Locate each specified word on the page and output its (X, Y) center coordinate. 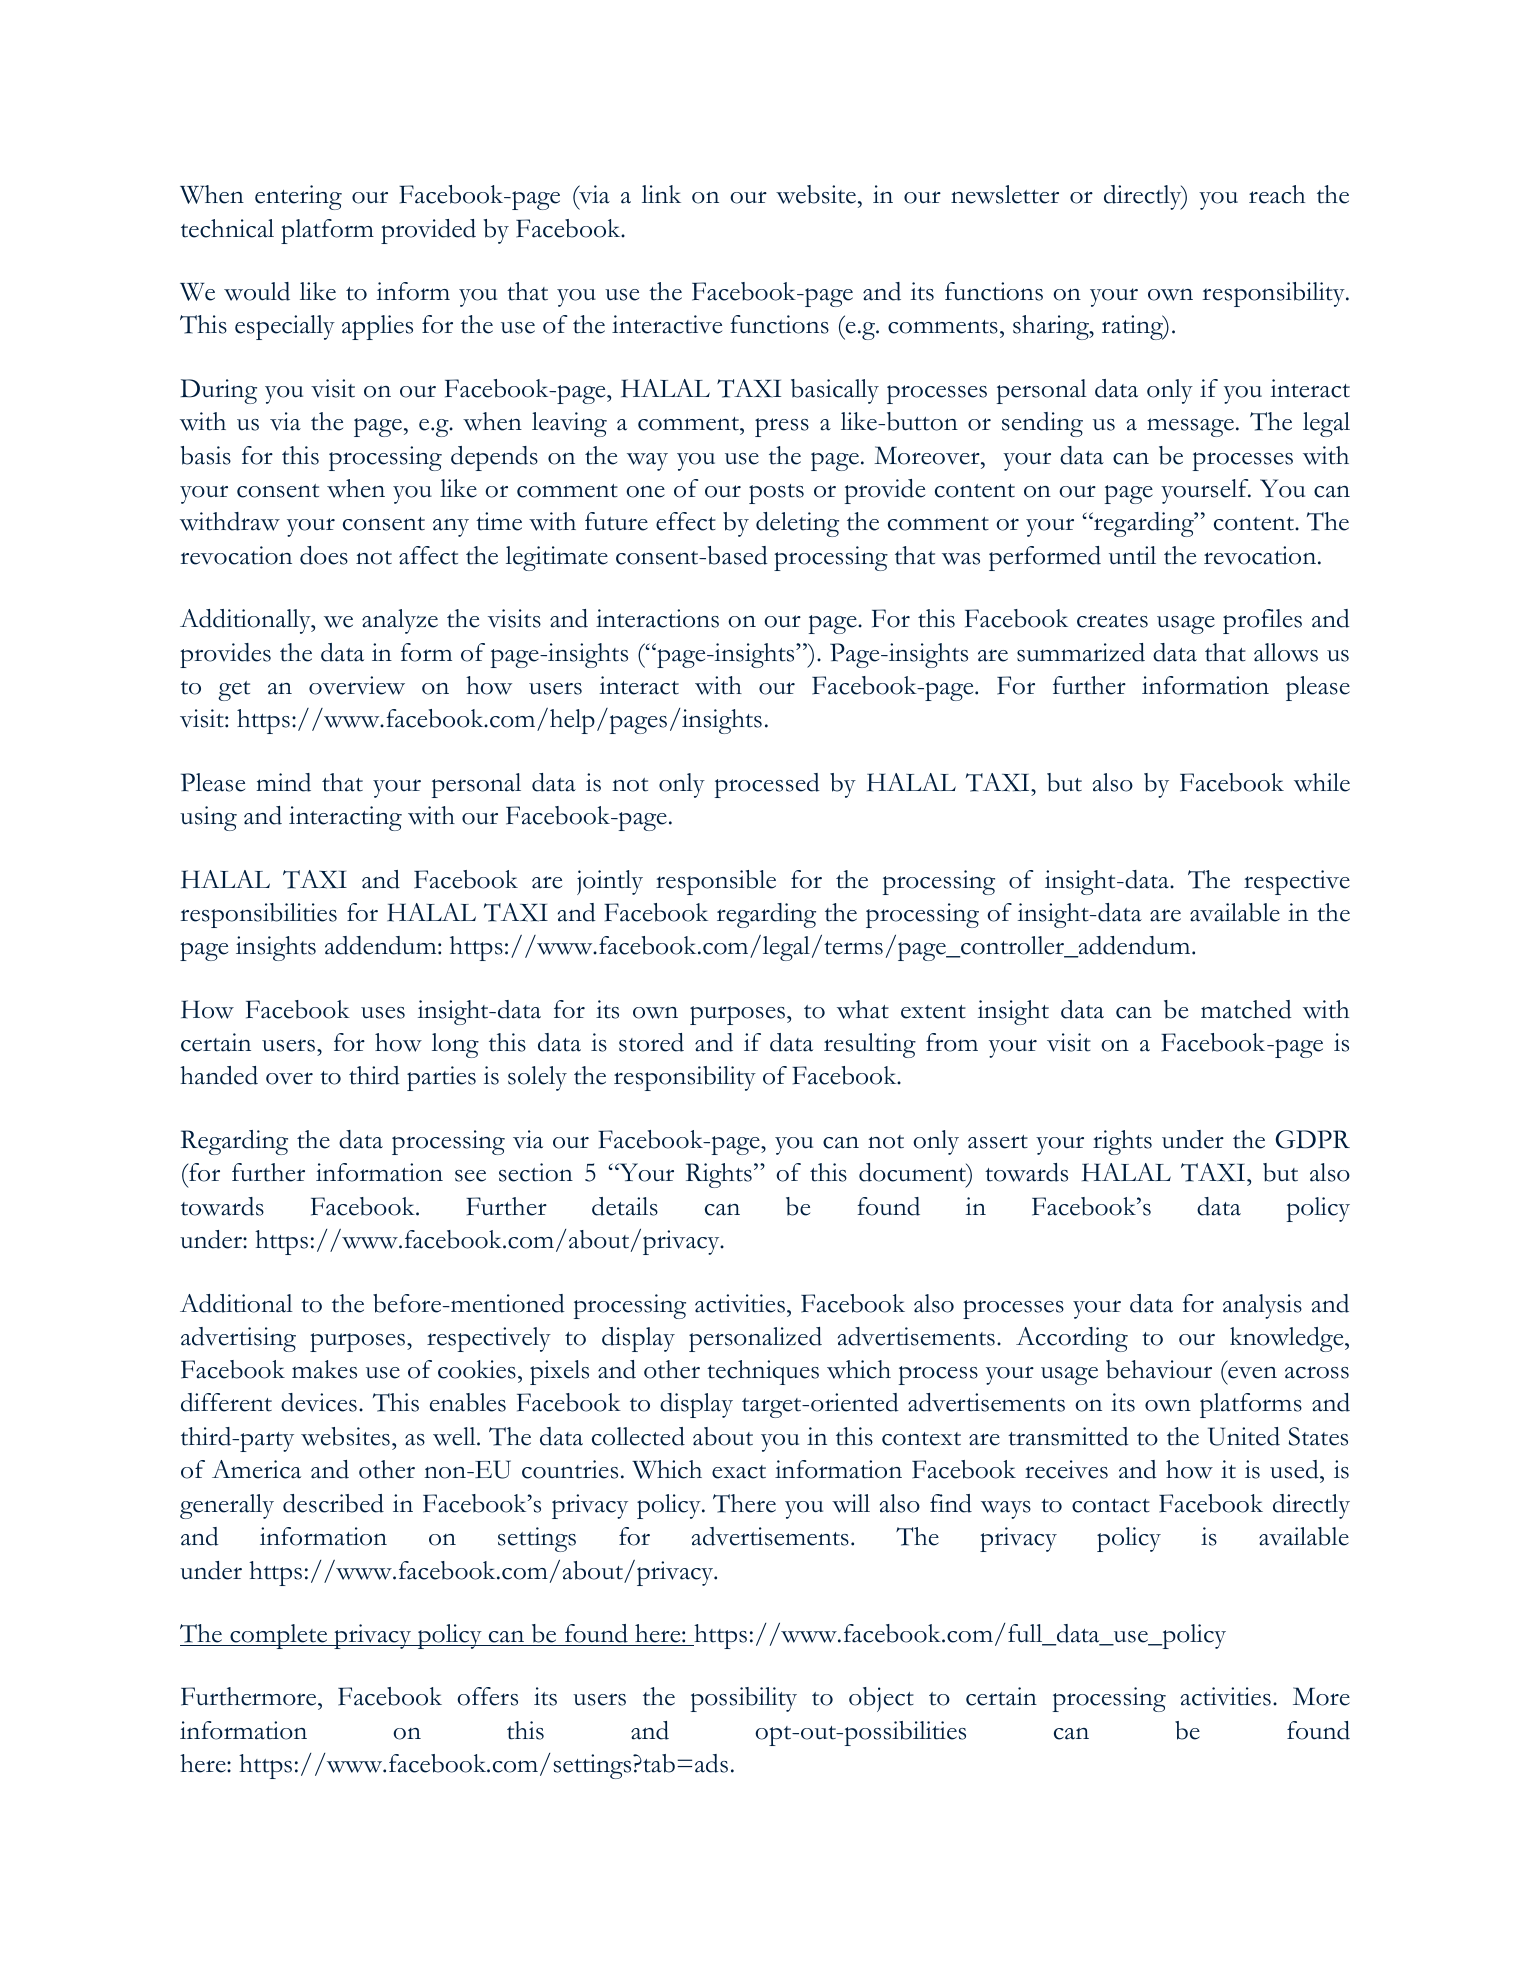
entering (298, 197)
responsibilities (259, 915)
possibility (744, 1699)
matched (1246, 1009)
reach (1277, 194)
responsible (716, 882)
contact (1111, 1506)
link (661, 194)
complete (279, 1636)
